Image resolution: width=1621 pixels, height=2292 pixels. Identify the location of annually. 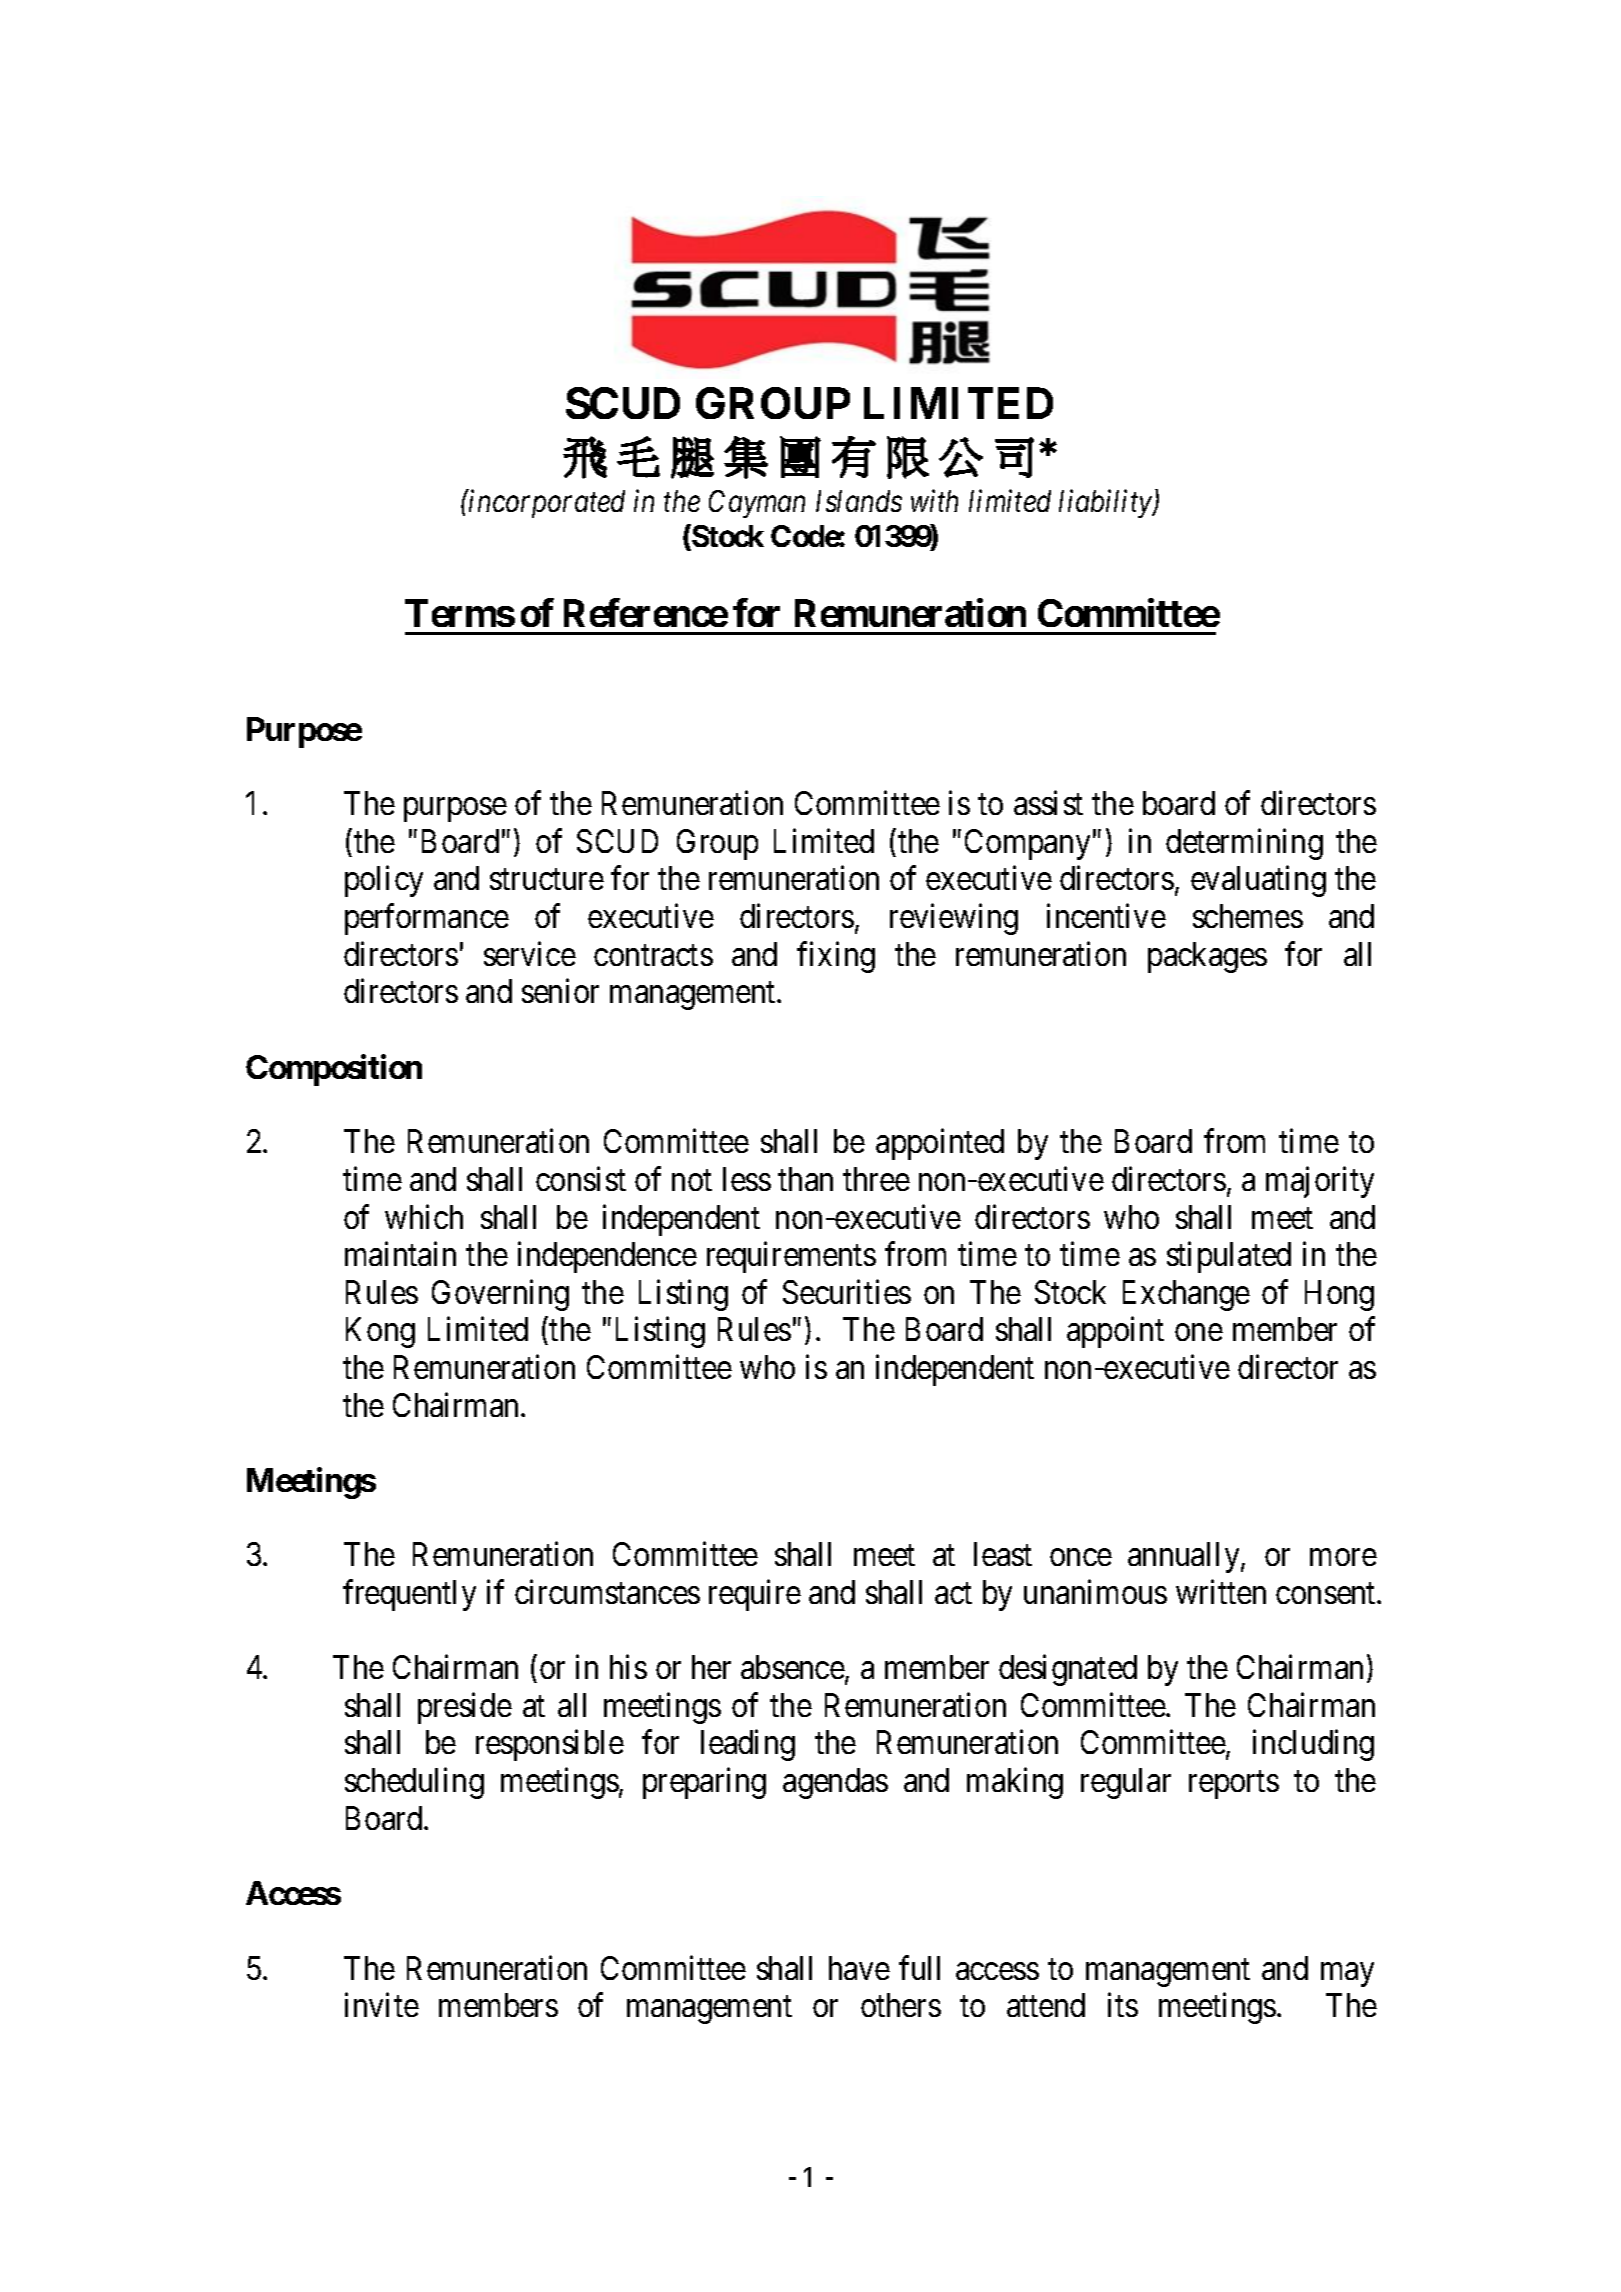
(1185, 1557).
